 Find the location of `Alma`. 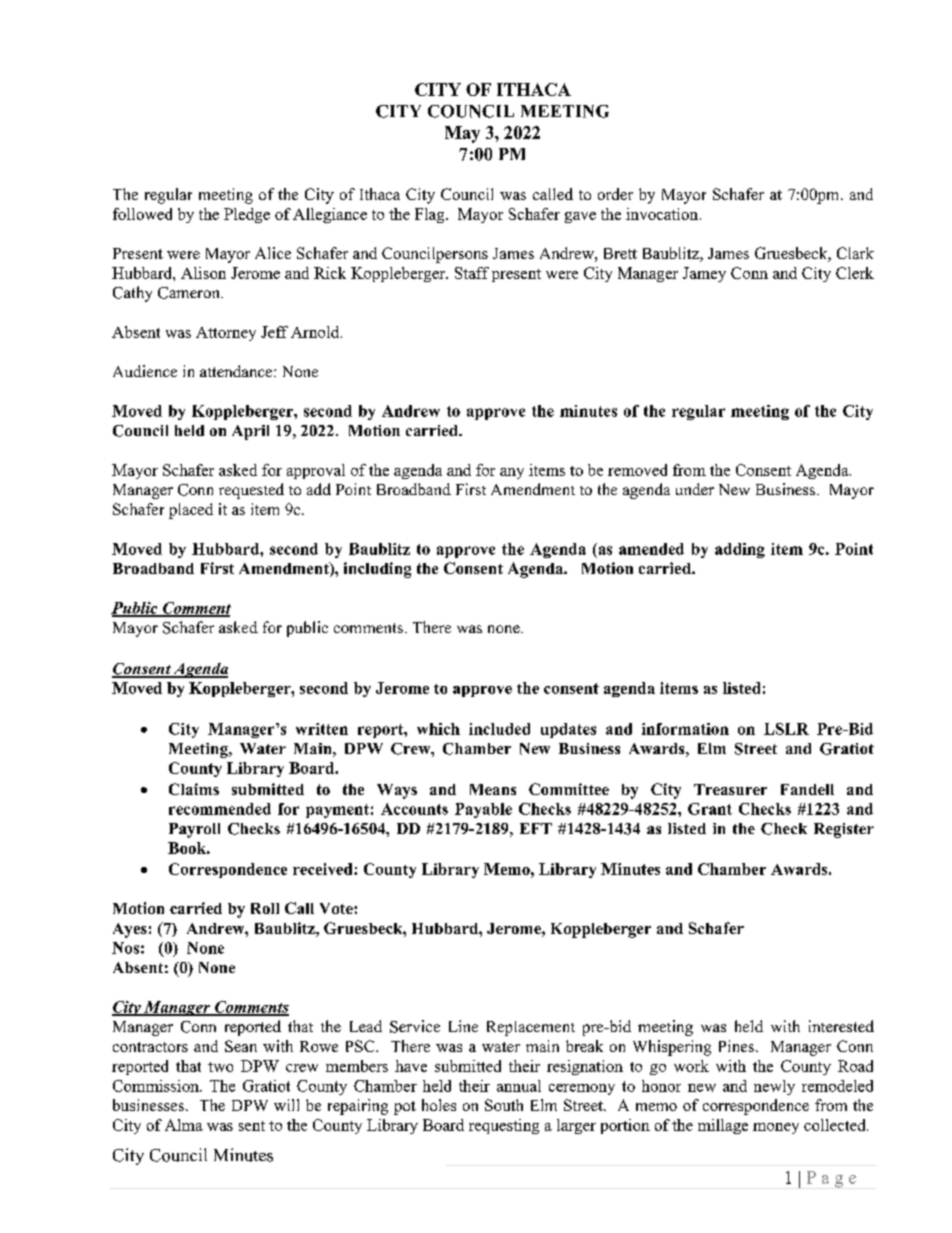

Alma is located at coordinates (184, 1125).
